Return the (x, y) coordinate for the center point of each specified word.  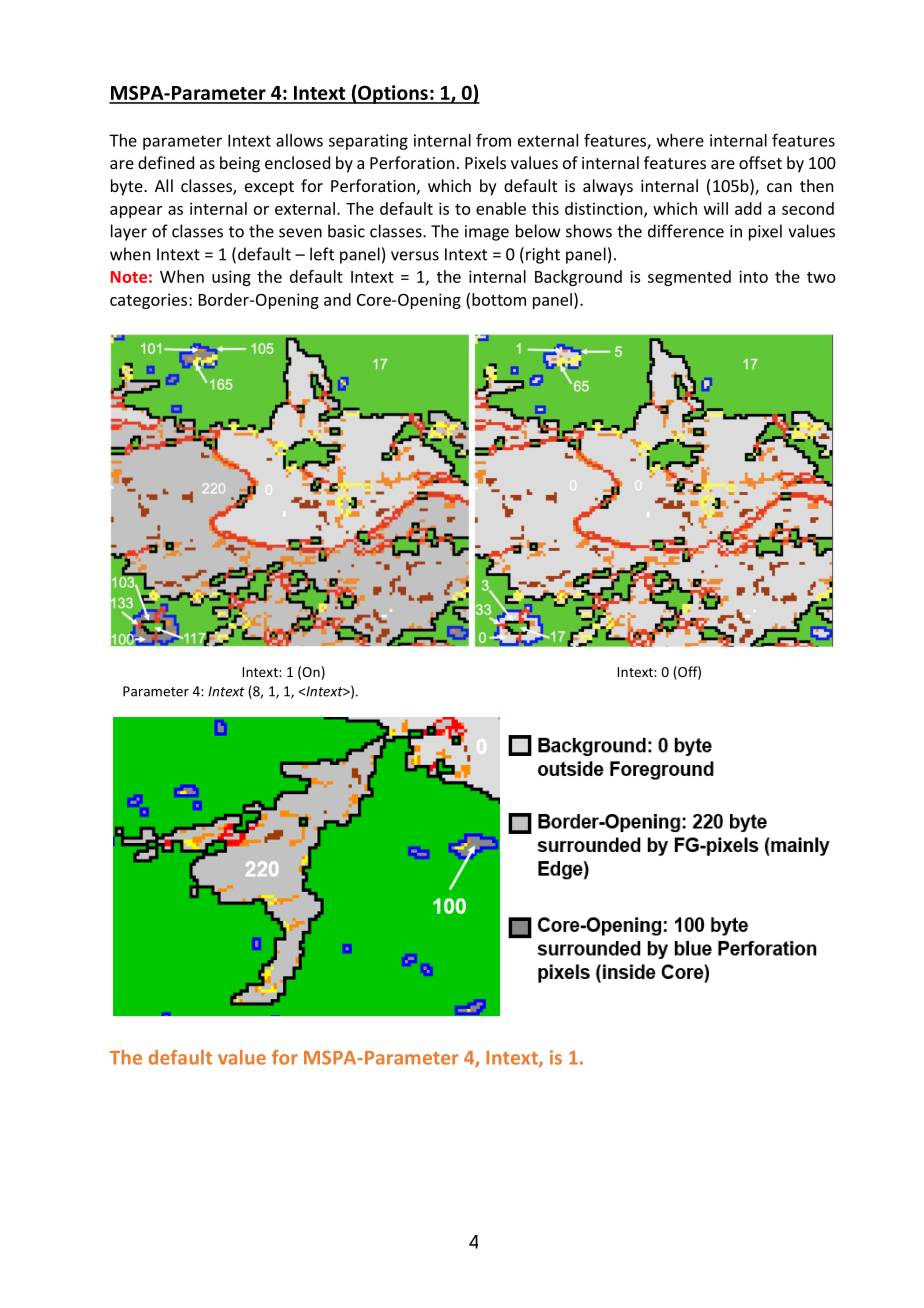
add (748, 208)
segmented (689, 278)
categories (148, 301)
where (680, 140)
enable (501, 208)
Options (393, 94)
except (269, 188)
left (322, 254)
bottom (499, 299)
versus (415, 256)
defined (166, 162)
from (493, 140)
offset (760, 162)
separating (368, 142)
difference (686, 231)
